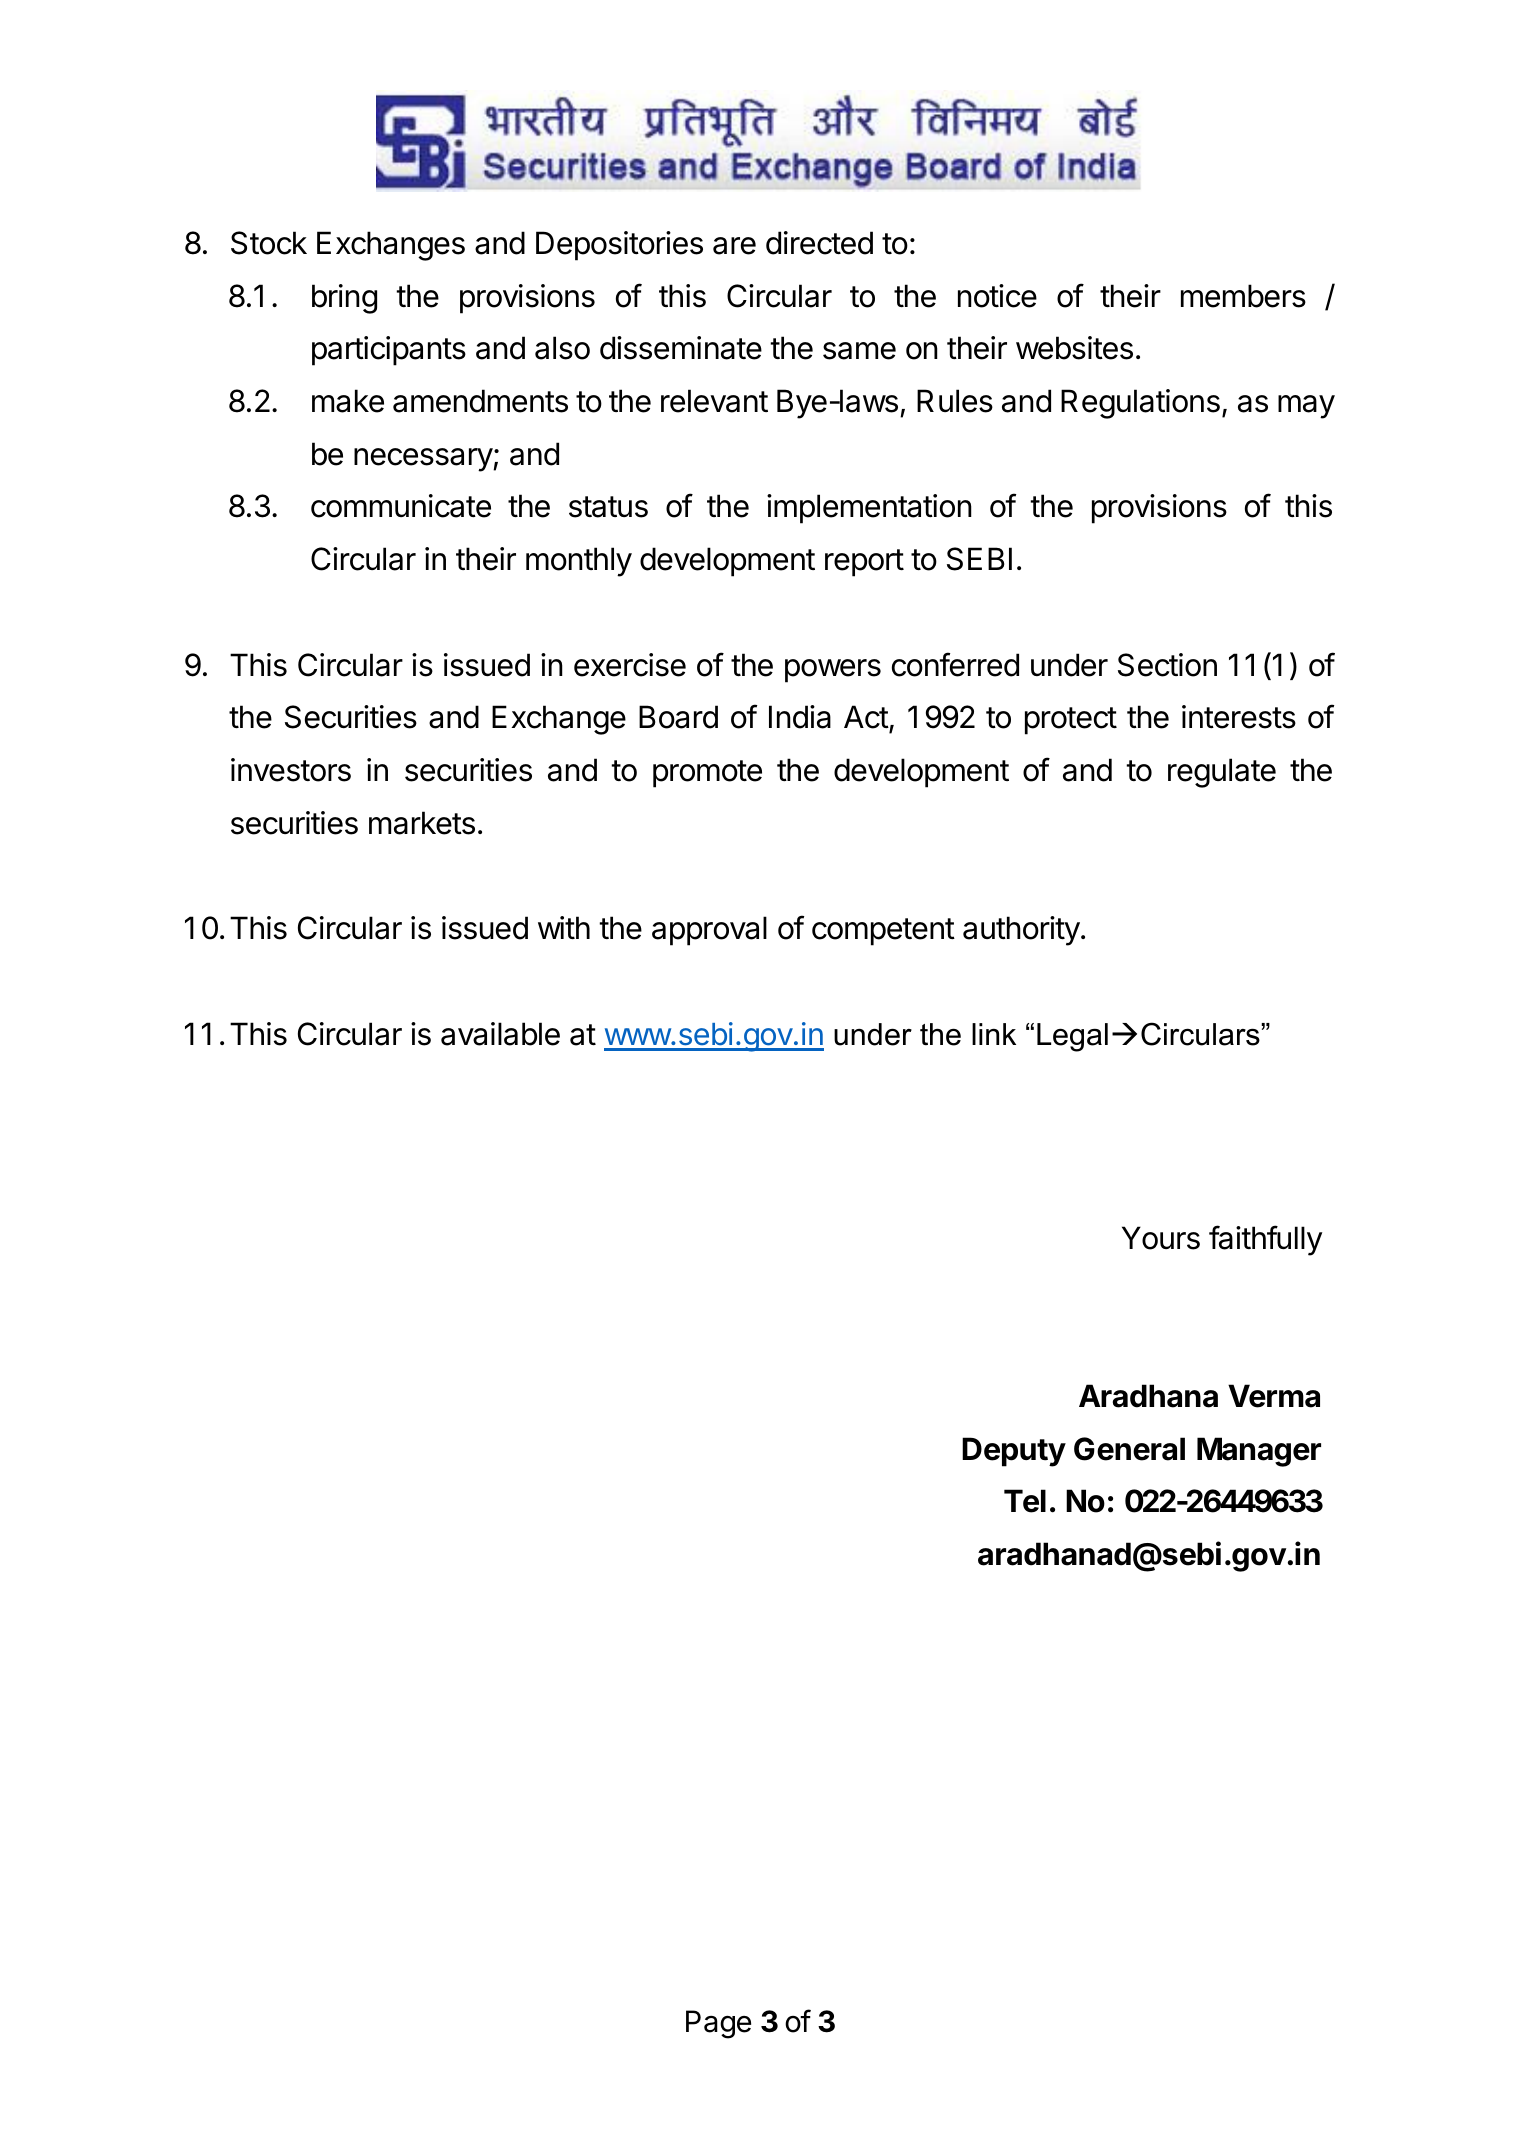 The height and width of the page is (2145, 1517). Describe the element at coordinates (344, 299) in the page. I see `bring` at that location.
